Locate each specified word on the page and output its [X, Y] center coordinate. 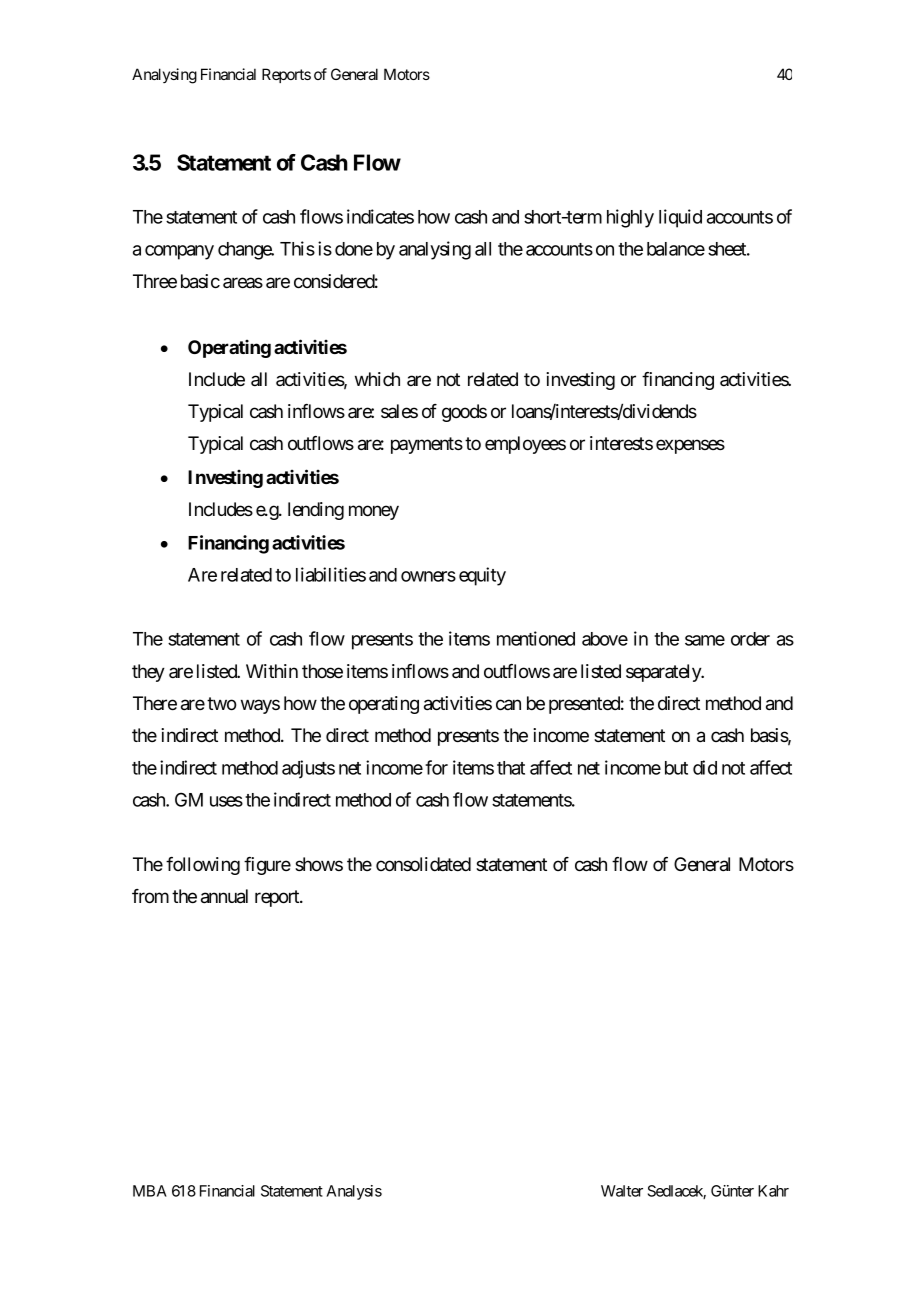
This [297, 248]
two [221, 704]
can [508, 705]
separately [664, 673]
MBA [150, 1191]
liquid [680, 218]
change [245, 251]
